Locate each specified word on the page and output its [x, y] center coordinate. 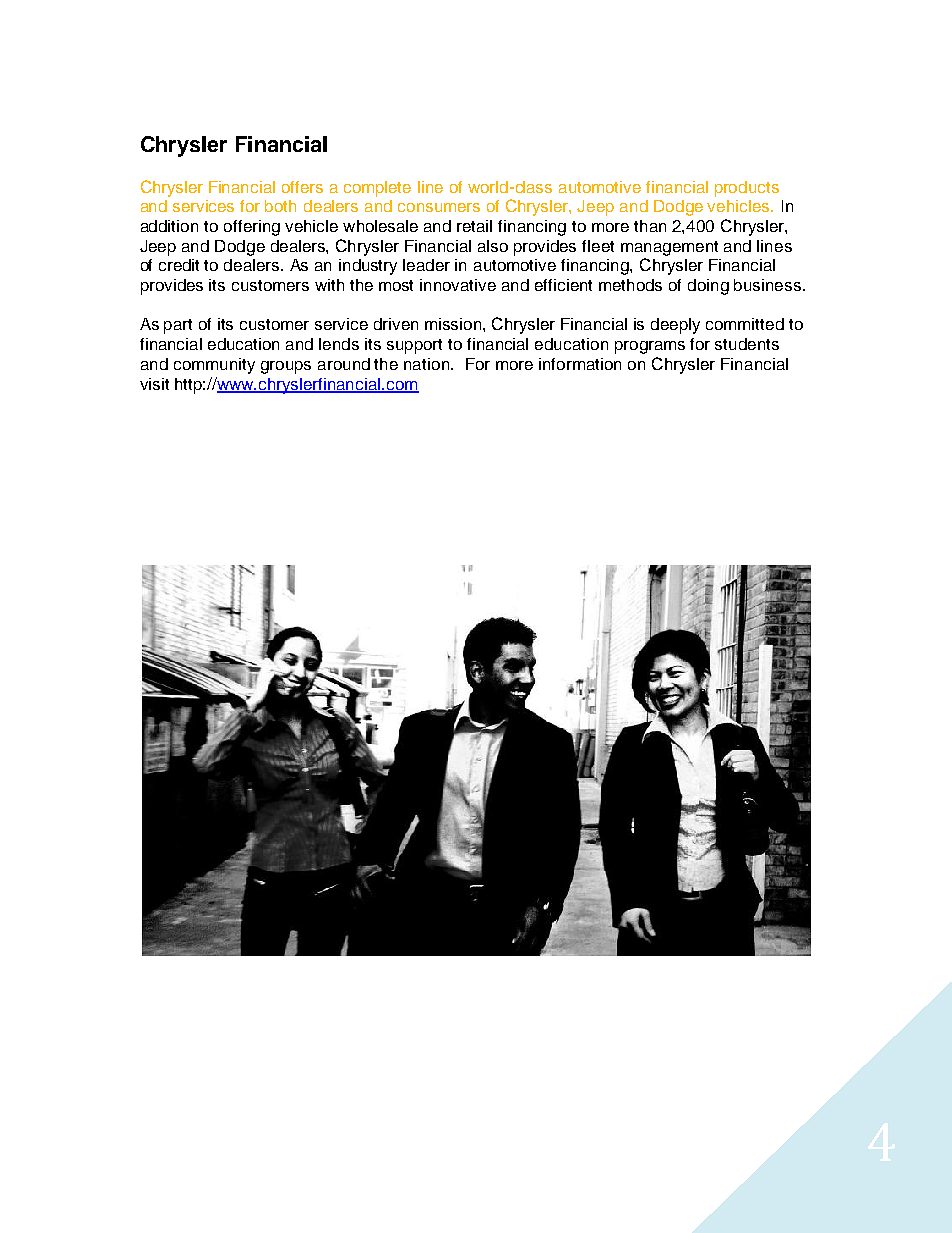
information [580, 364]
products [747, 189]
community [214, 366]
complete [377, 189]
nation [428, 364]
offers [302, 187]
